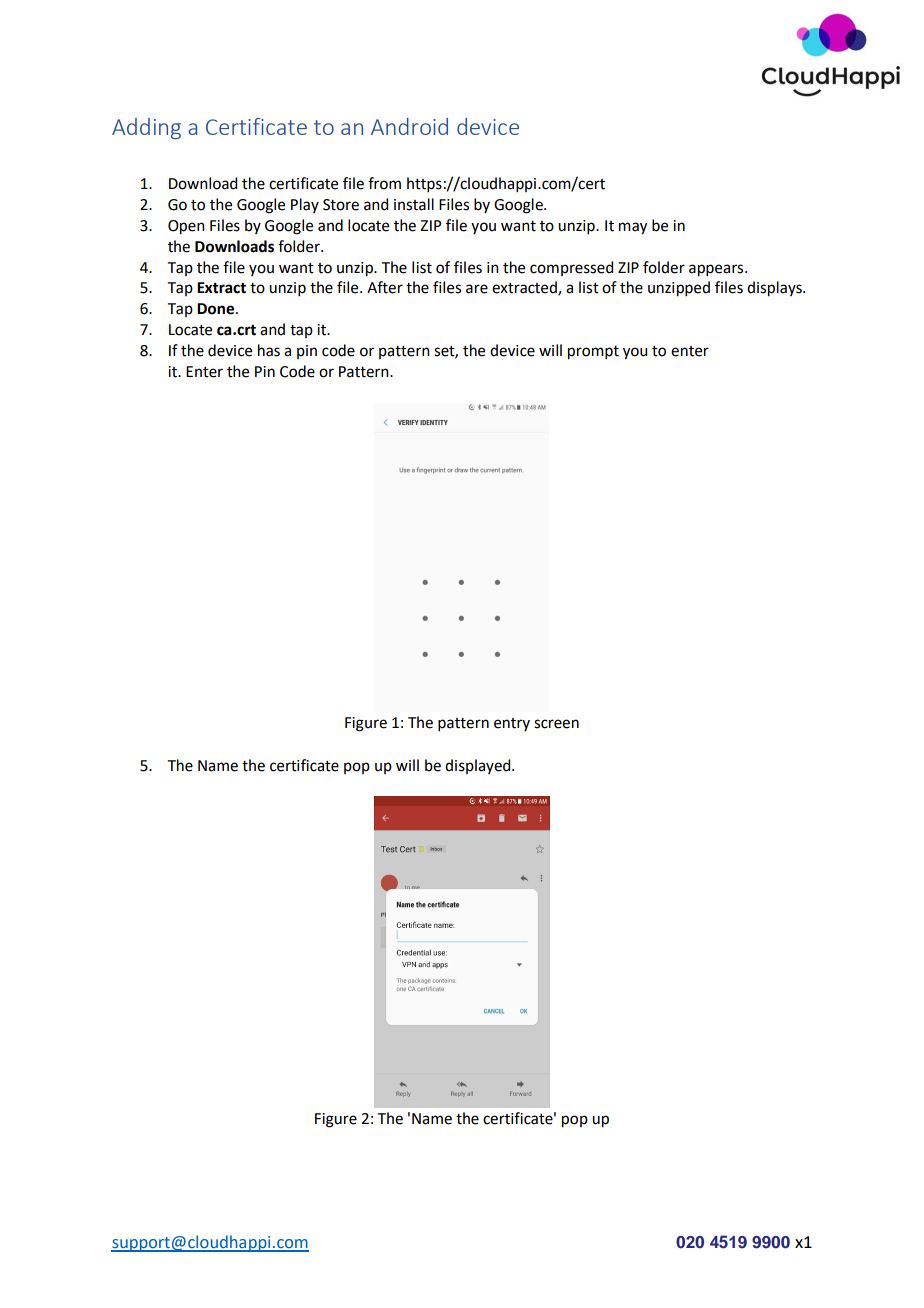 Image resolution: width=924 pixels, height=1308 pixels. I want to click on Android, so click(409, 126).
